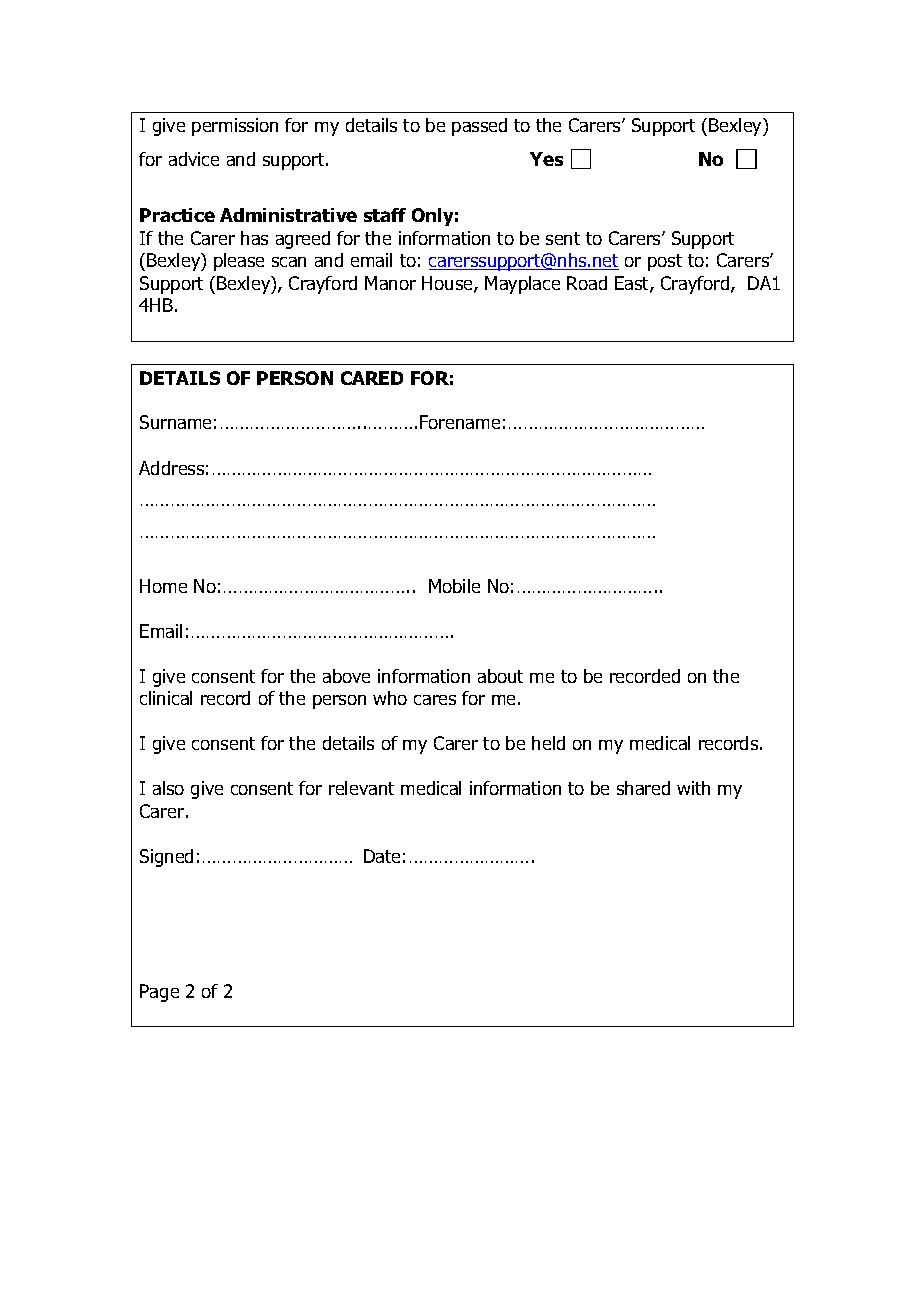 The width and height of the page is (924, 1308). Describe the element at coordinates (587, 283) in the page. I see `Road` at that location.
